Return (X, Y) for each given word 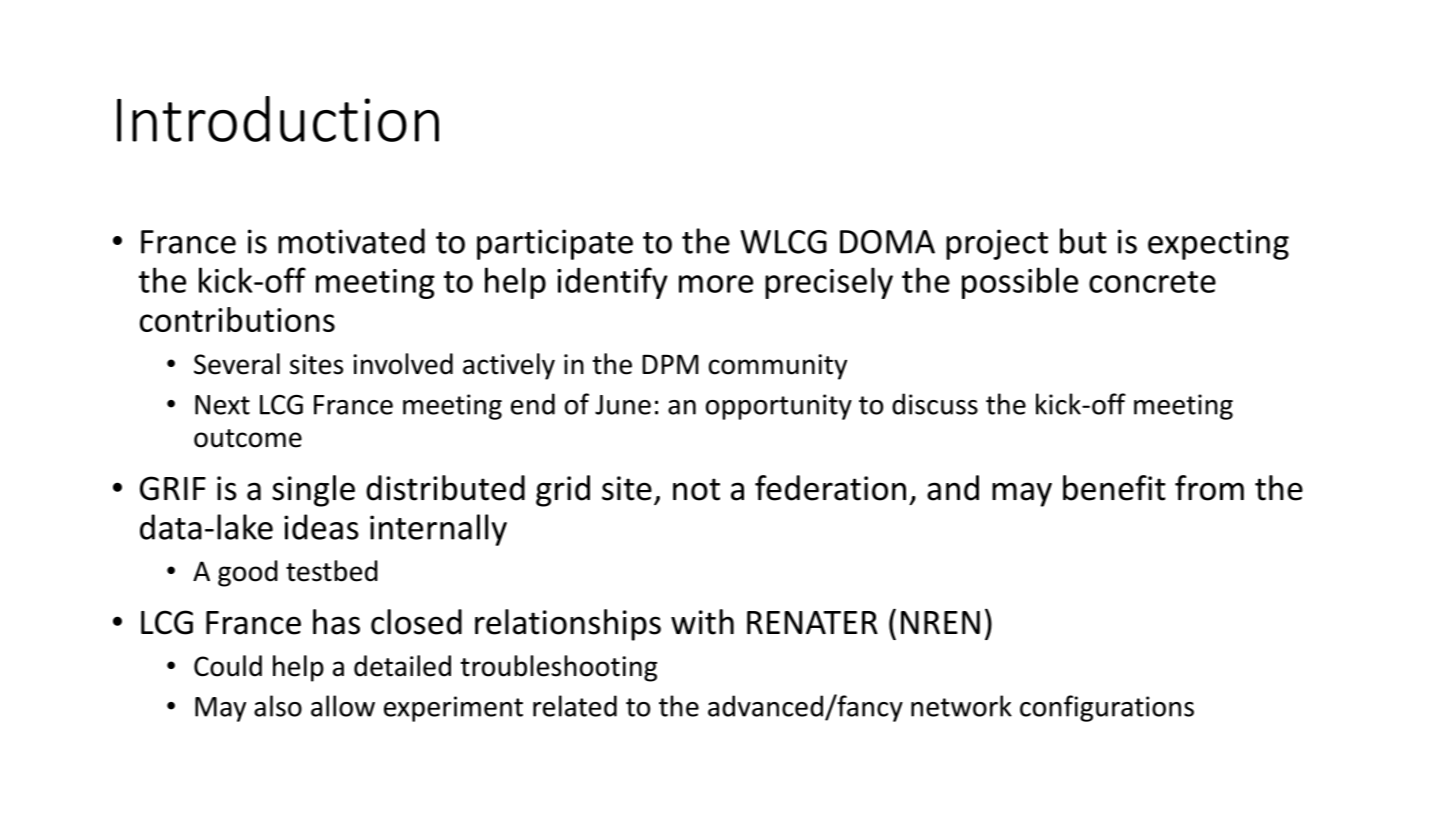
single (313, 491)
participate (555, 244)
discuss (935, 404)
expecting (1218, 244)
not (696, 489)
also (278, 706)
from (1209, 488)
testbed (332, 571)
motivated (351, 241)
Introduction (278, 119)
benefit (1114, 488)
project (997, 244)
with (702, 622)
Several (237, 364)
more (716, 284)
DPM (670, 364)
